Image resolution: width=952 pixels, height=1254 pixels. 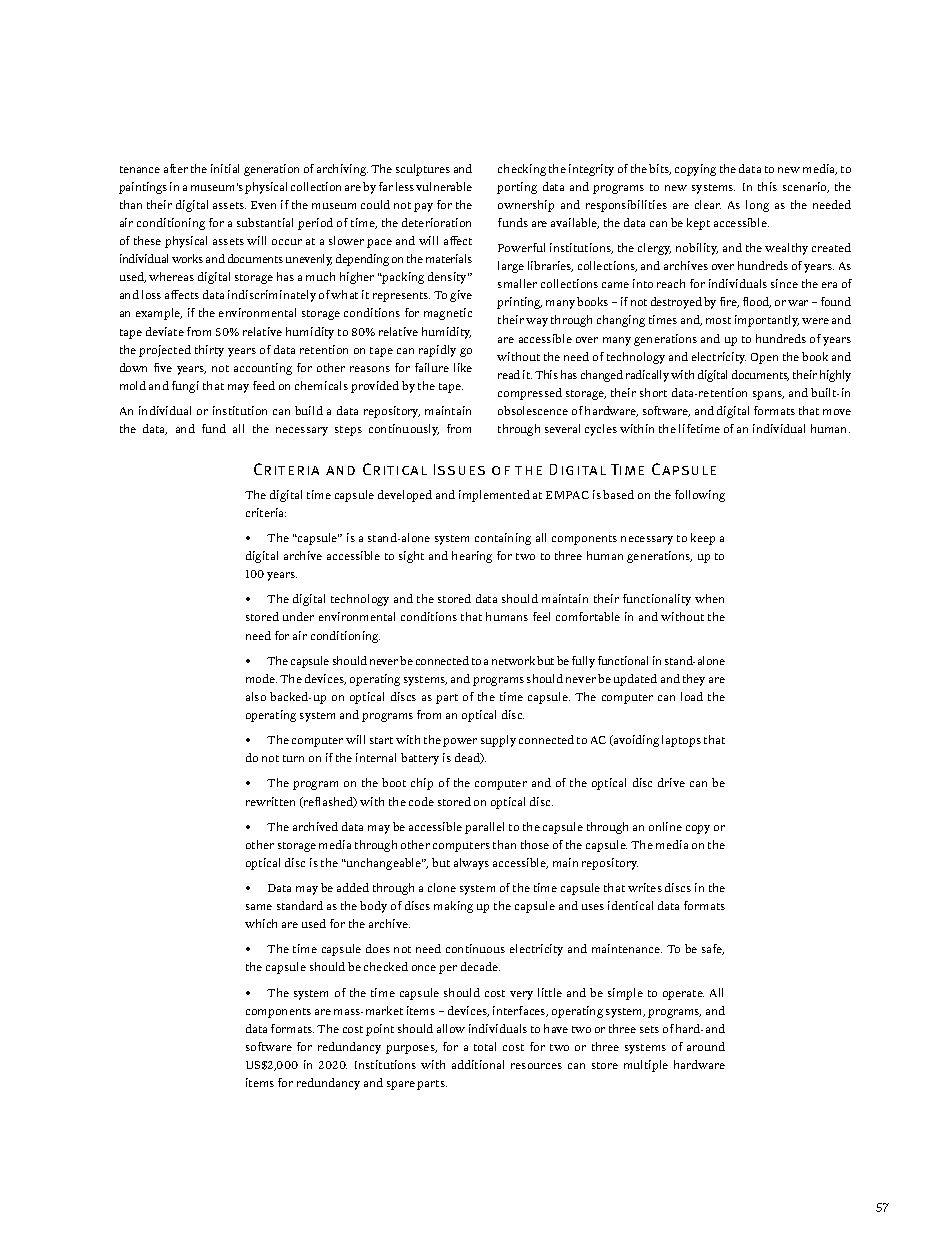 I want to click on point, so click(x=380, y=1030).
